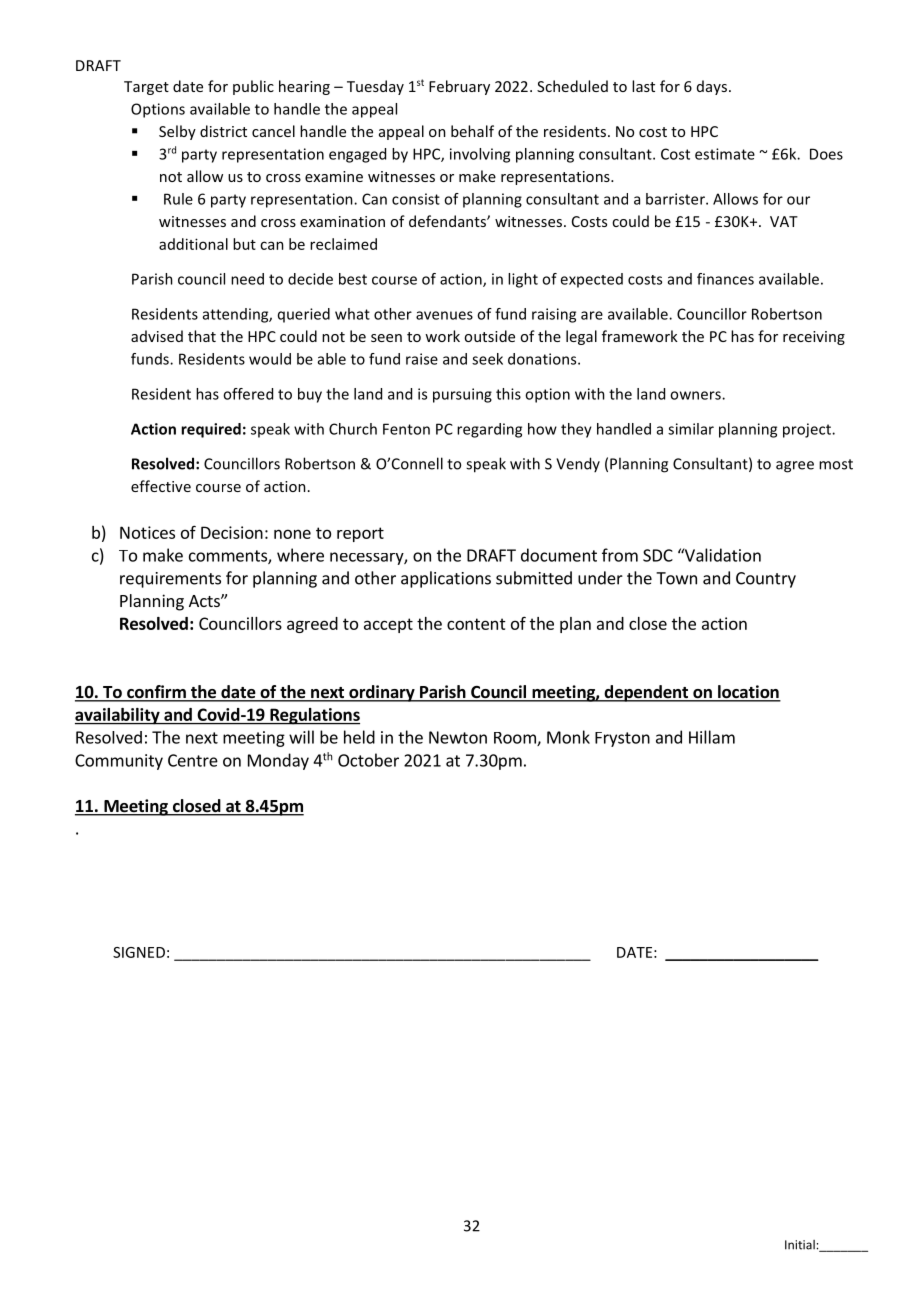 This page has width=924, height=1308. What do you see at coordinates (766, 580) in the page?
I see `Country` at bounding box center [766, 580].
